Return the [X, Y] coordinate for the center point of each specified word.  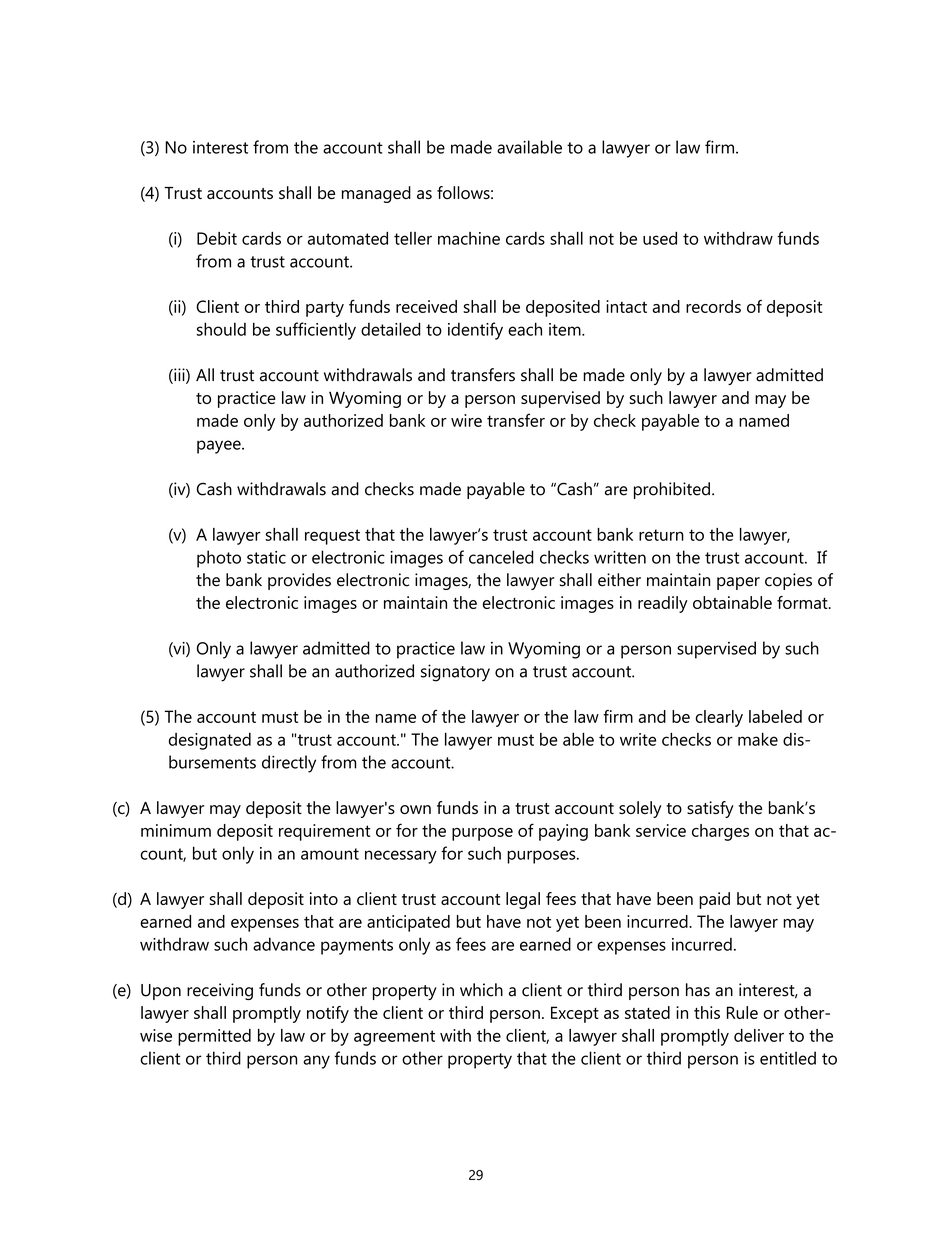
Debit [217, 238]
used [660, 238]
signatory [455, 673]
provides [299, 581]
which [481, 990]
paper [738, 583]
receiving [220, 991]
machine [469, 238]
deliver [759, 1035]
